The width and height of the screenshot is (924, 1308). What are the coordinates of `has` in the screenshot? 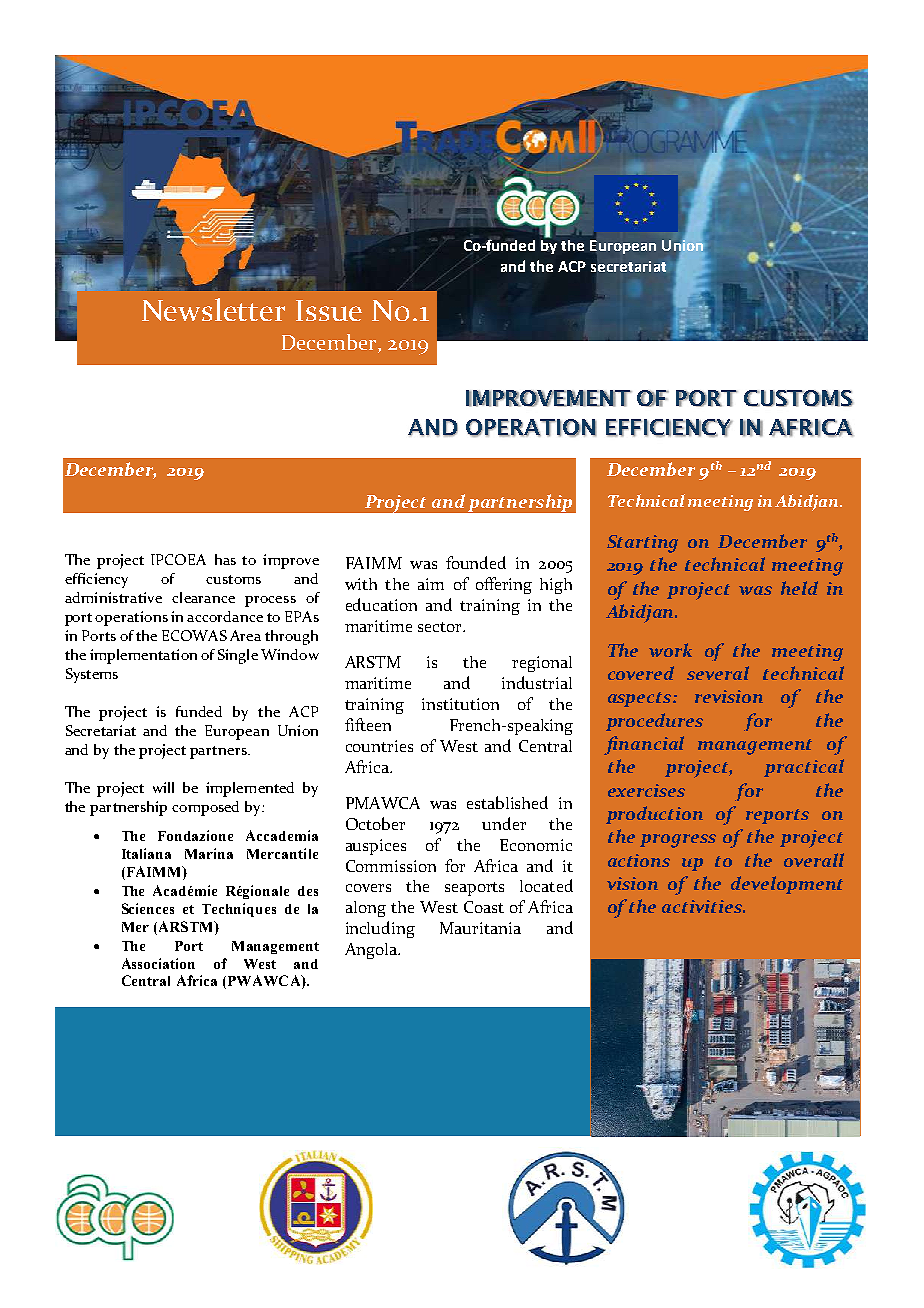 It's located at (225, 559).
